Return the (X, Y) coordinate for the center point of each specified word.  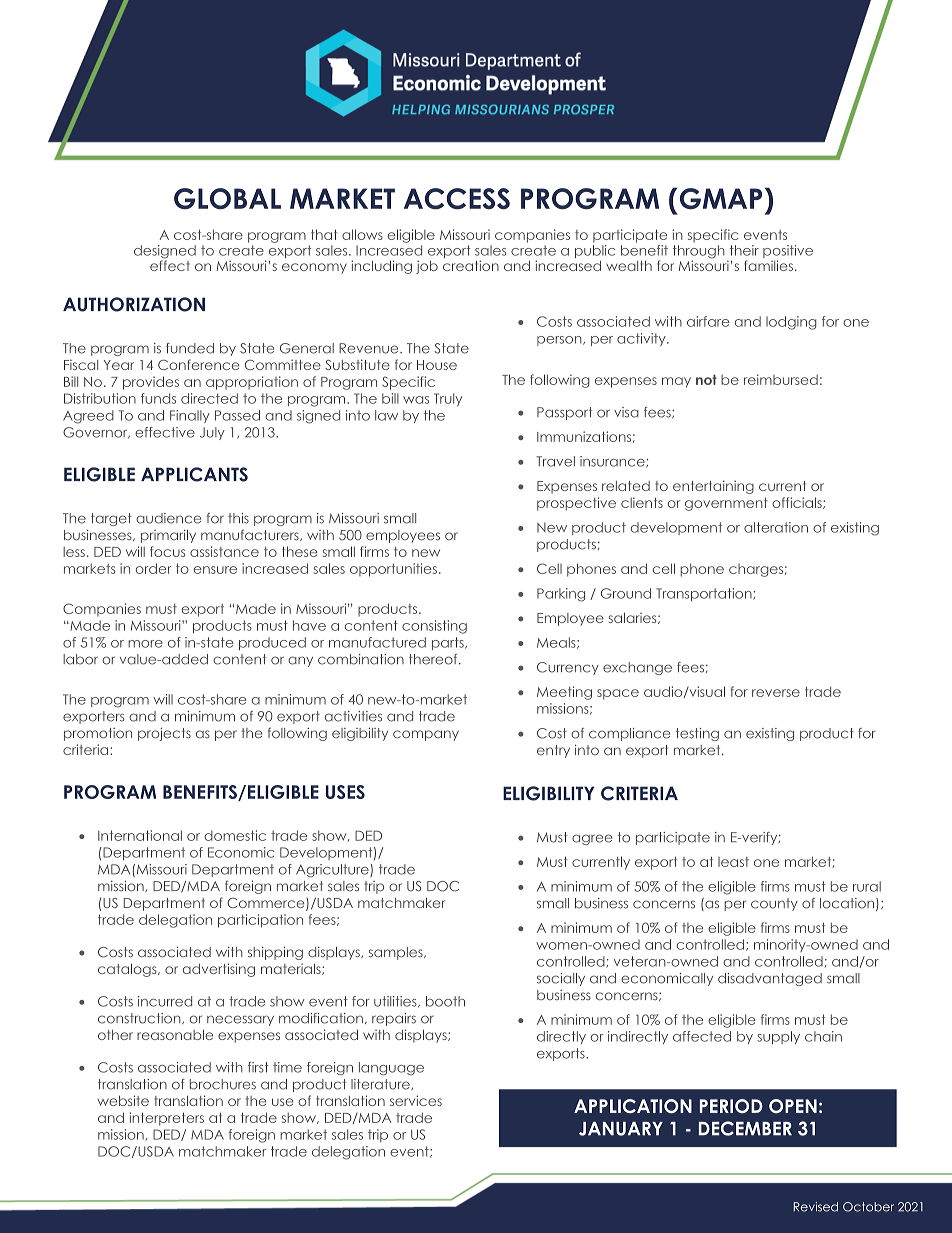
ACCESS (457, 199)
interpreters (166, 1119)
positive (788, 253)
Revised (815, 1207)
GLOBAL (227, 199)
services (416, 1100)
